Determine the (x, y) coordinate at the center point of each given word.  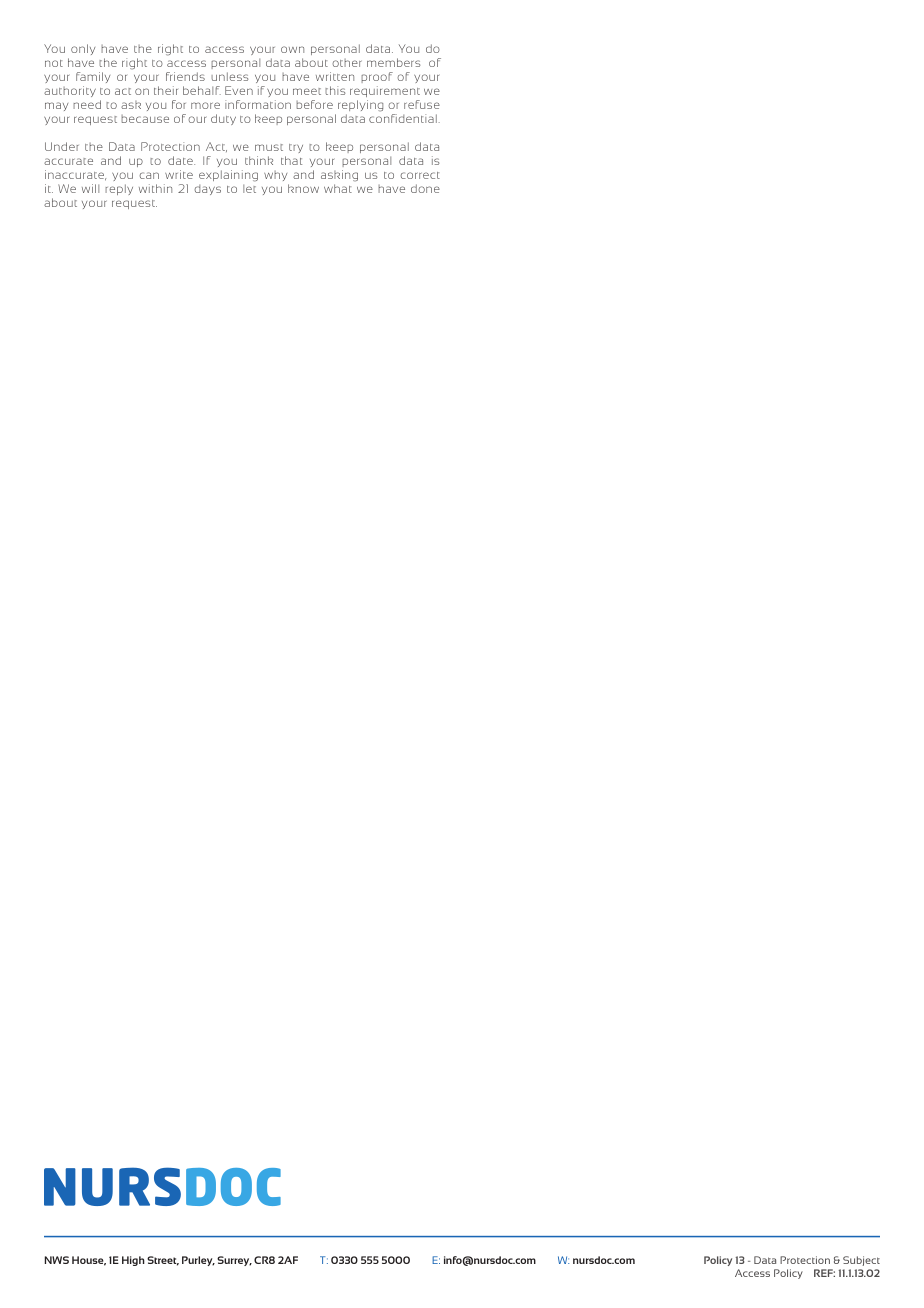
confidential (403, 118)
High (133, 1261)
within (155, 188)
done (425, 188)
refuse (422, 104)
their (166, 90)
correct (420, 175)
